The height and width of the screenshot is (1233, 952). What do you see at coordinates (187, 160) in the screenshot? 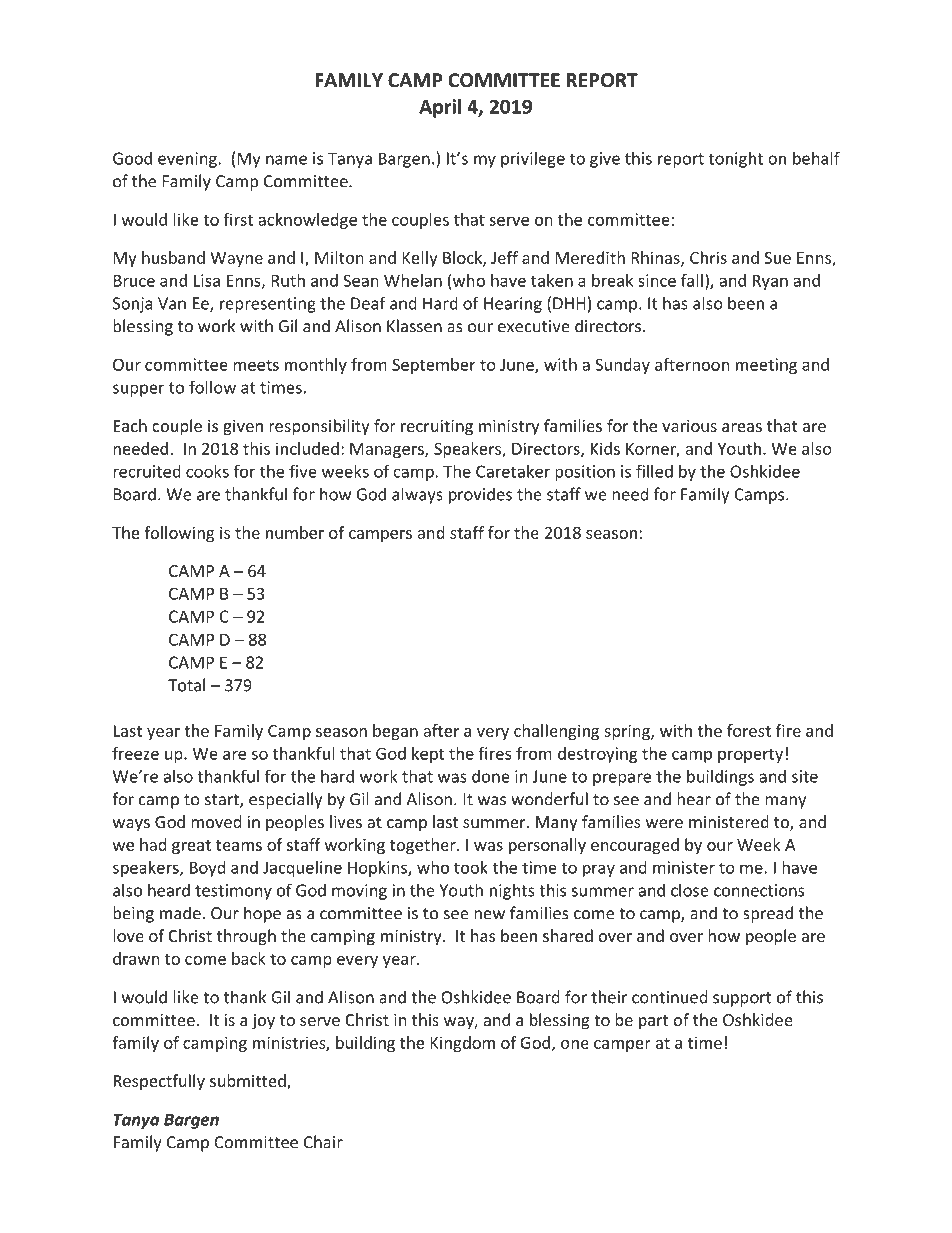
I see `evening` at bounding box center [187, 160].
